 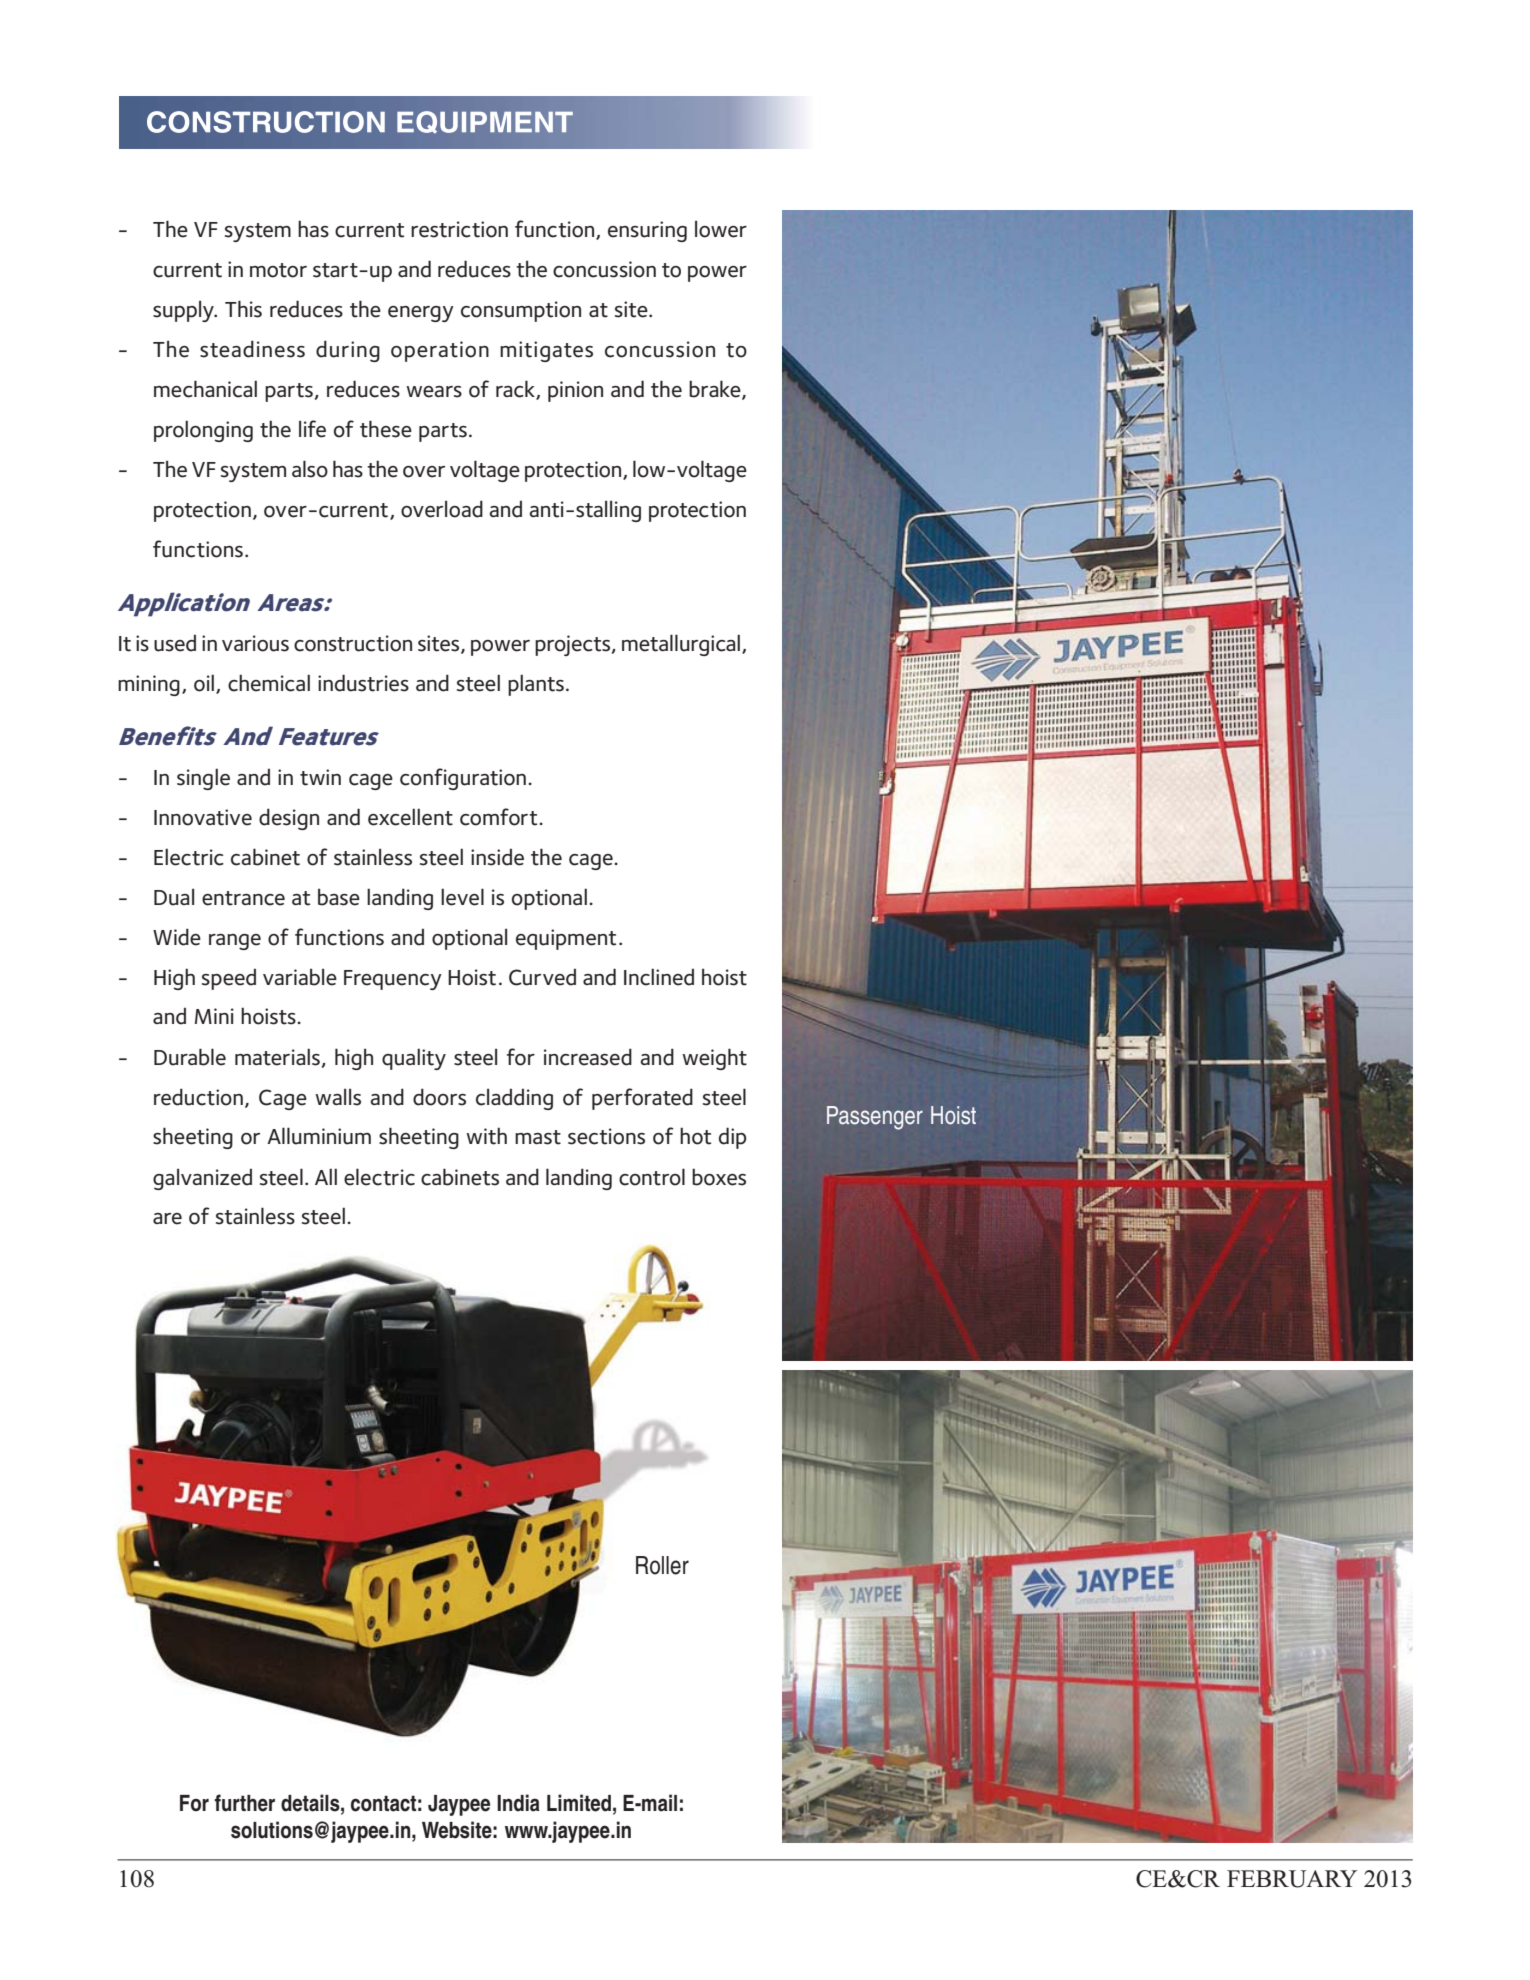 I want to click on metallurgical, so click(x=681, y=645).
